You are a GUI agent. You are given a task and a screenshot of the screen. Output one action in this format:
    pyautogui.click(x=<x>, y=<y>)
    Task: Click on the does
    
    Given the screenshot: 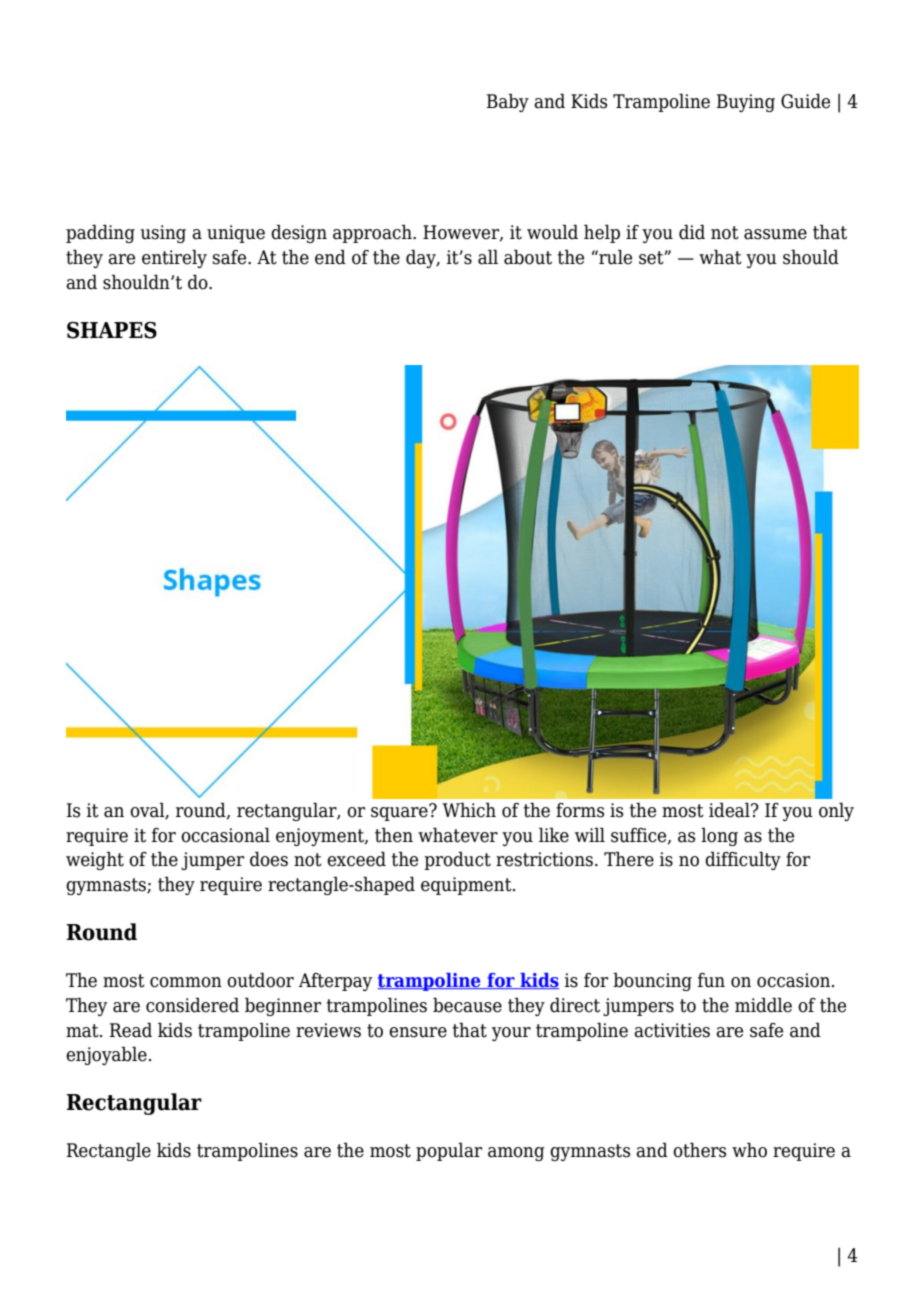 What is the action you would take?
    pyautogui.click(x=269, y=859)
